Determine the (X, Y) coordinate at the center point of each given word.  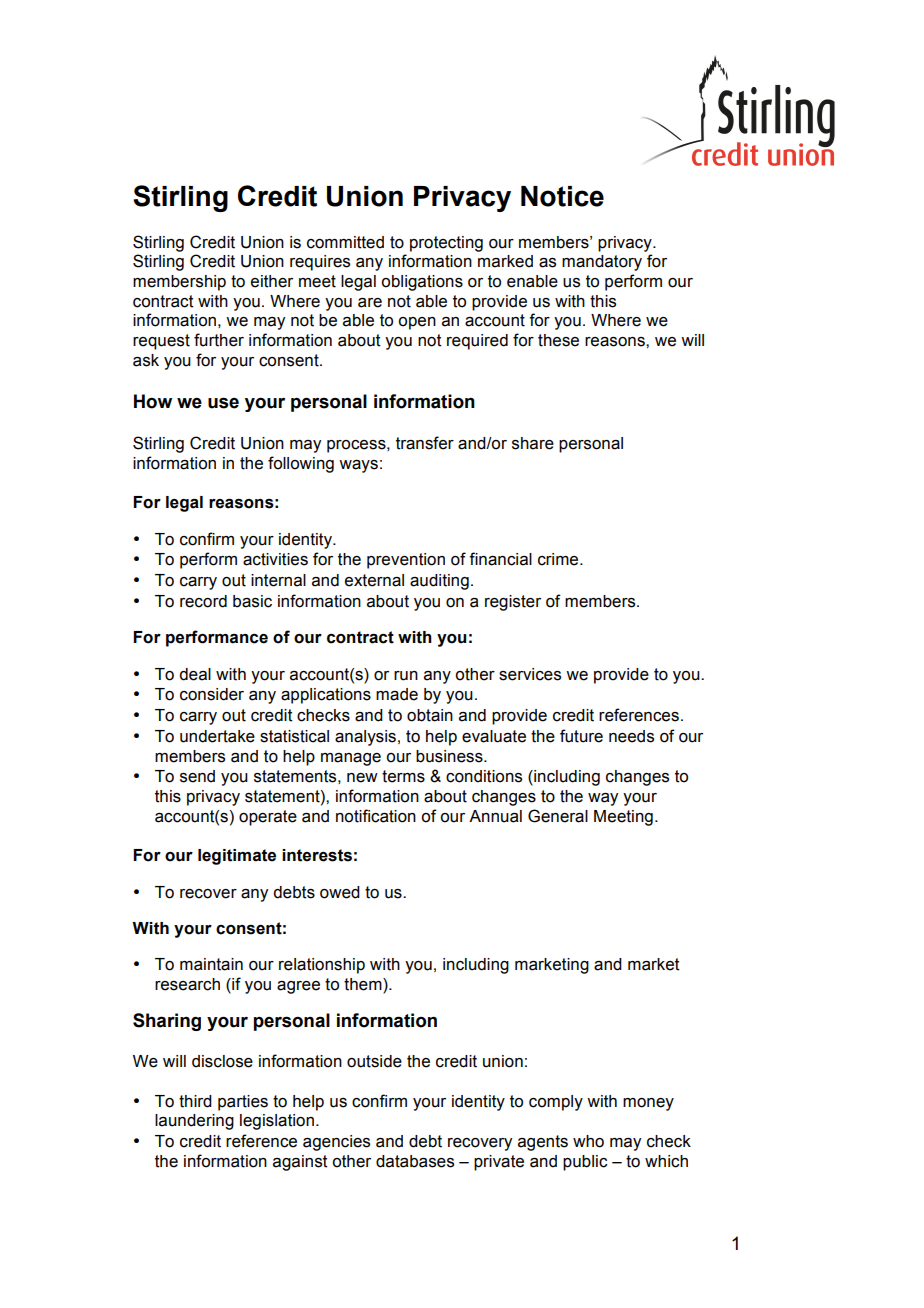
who (588, 1141)
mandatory (602, 263)
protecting (446, 244)
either (272, 281)
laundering (194, 1122)
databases (415, 1161)
